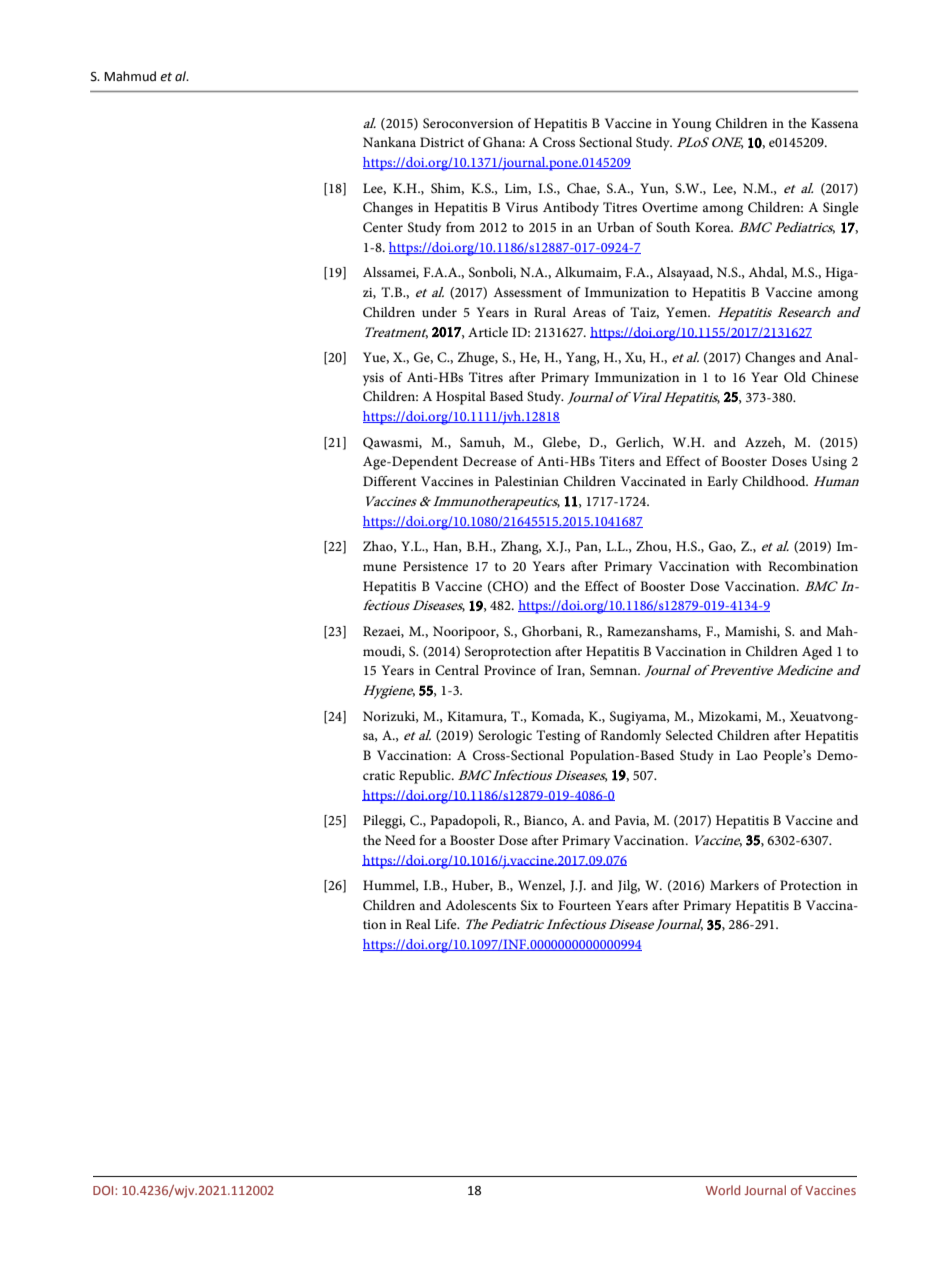 The width and height of the screenshot is (949, 1288). What do you see at coordinates (400, 840) in the screenshot?
I see `Need` at bounding box center [400, 840].
